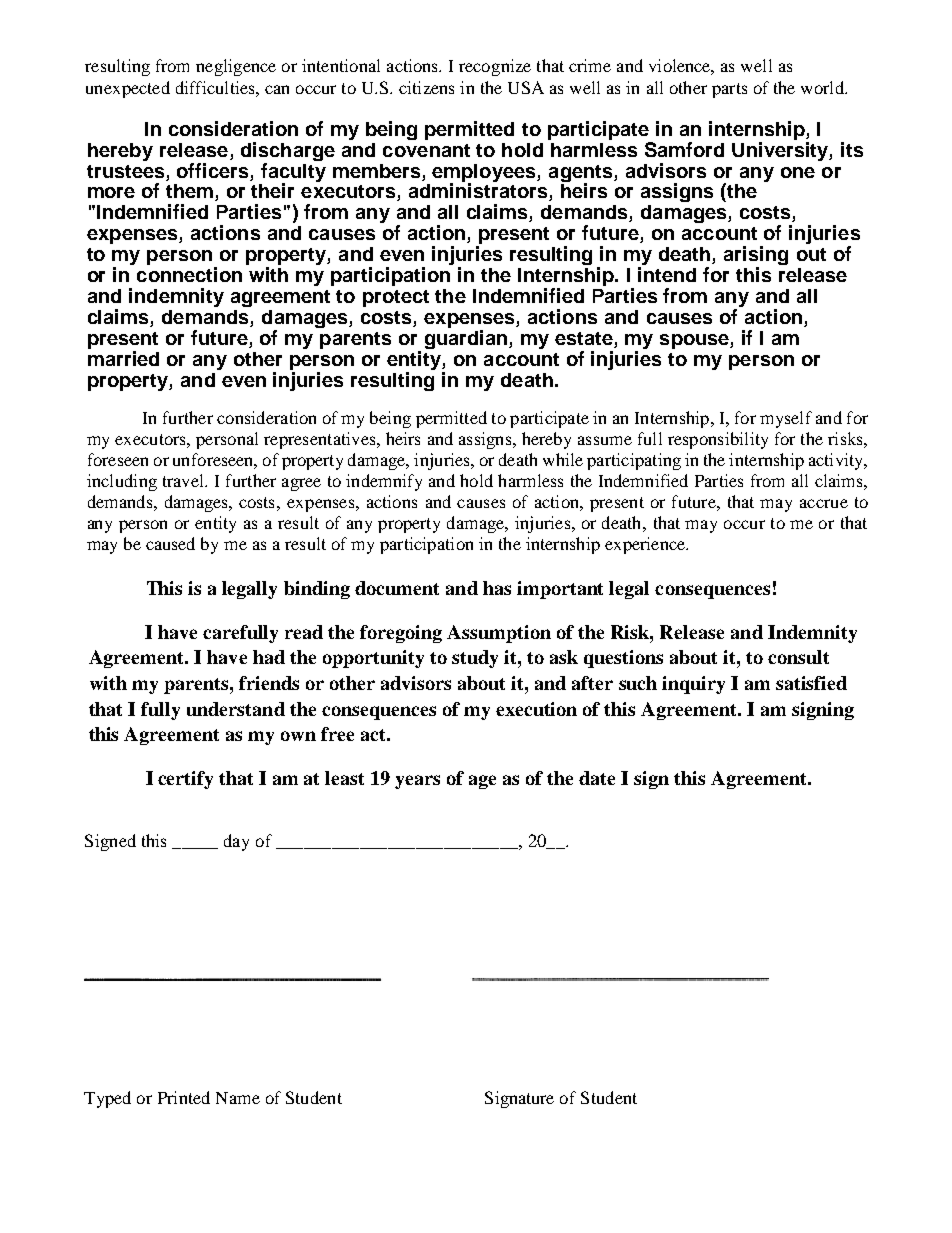 This screenshot has width=952, height=1233. What do you see at coordinates (238, 1098) in the screenshot?
I see `Name` at bounding box center [238, 1098].
